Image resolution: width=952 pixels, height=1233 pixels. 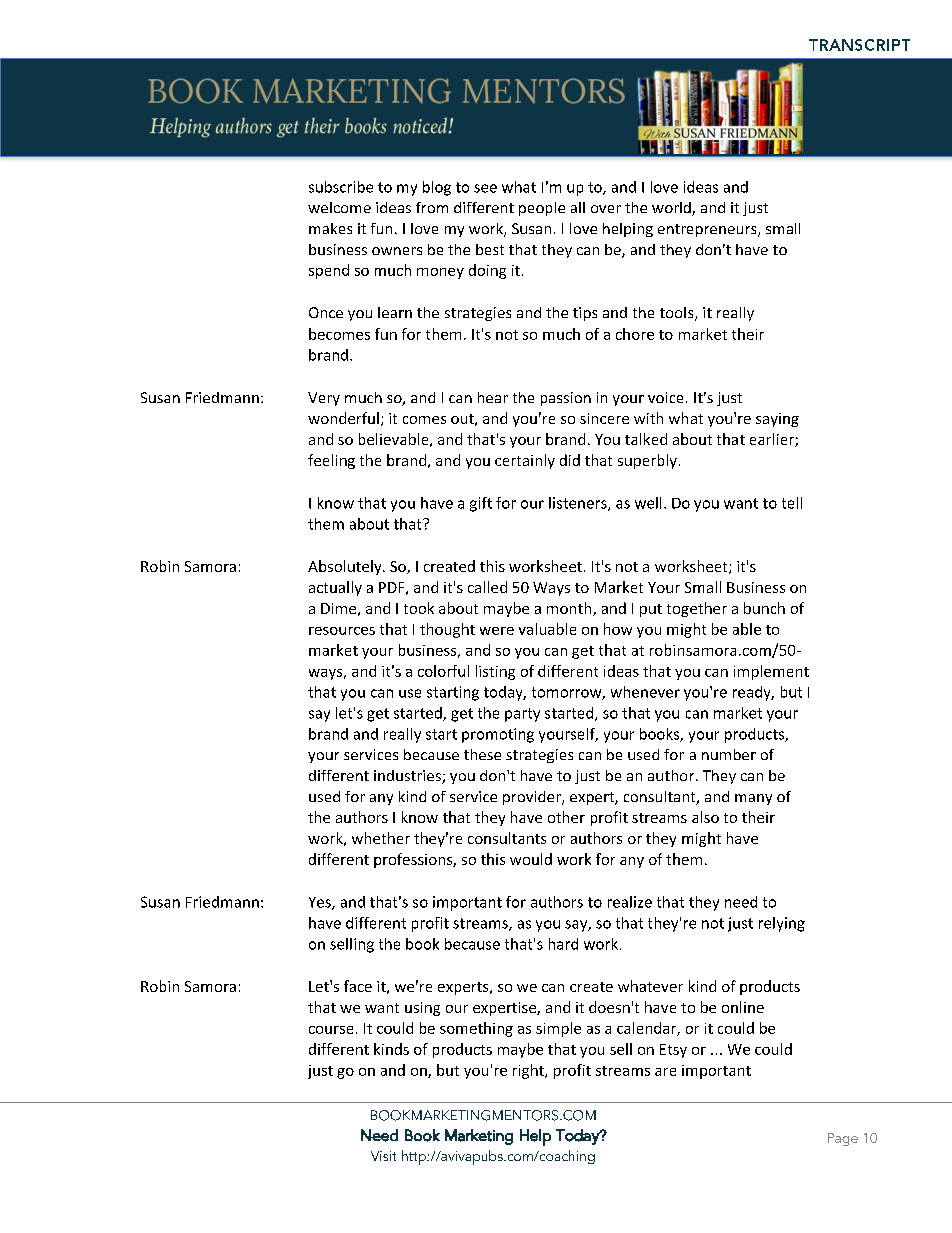 What do you see at coordinates (383, 1156) in the screenshot?
I see `Visit` at bounding box center [383, 1156].
